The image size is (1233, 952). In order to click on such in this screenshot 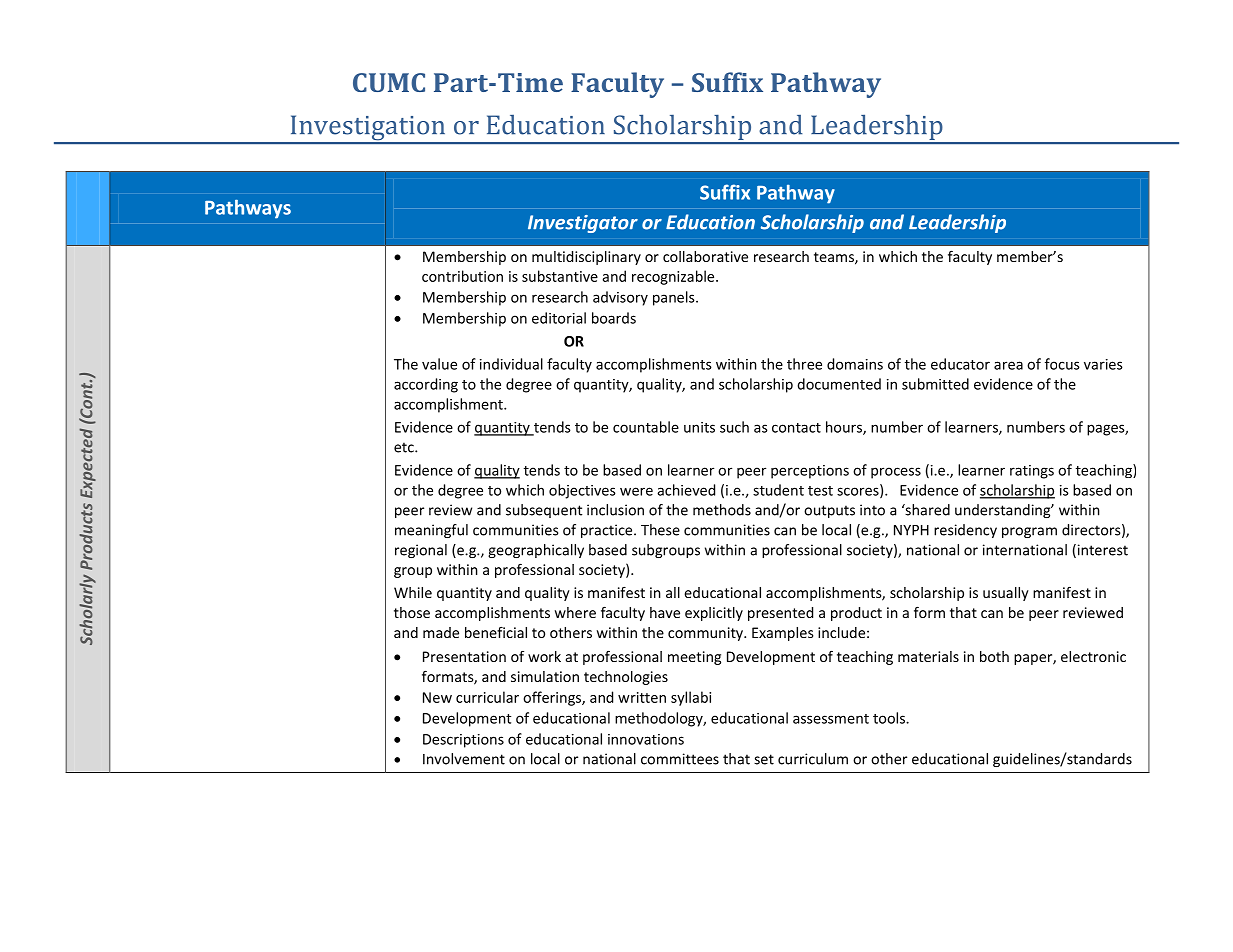, I will do `click(734, 427)`.
